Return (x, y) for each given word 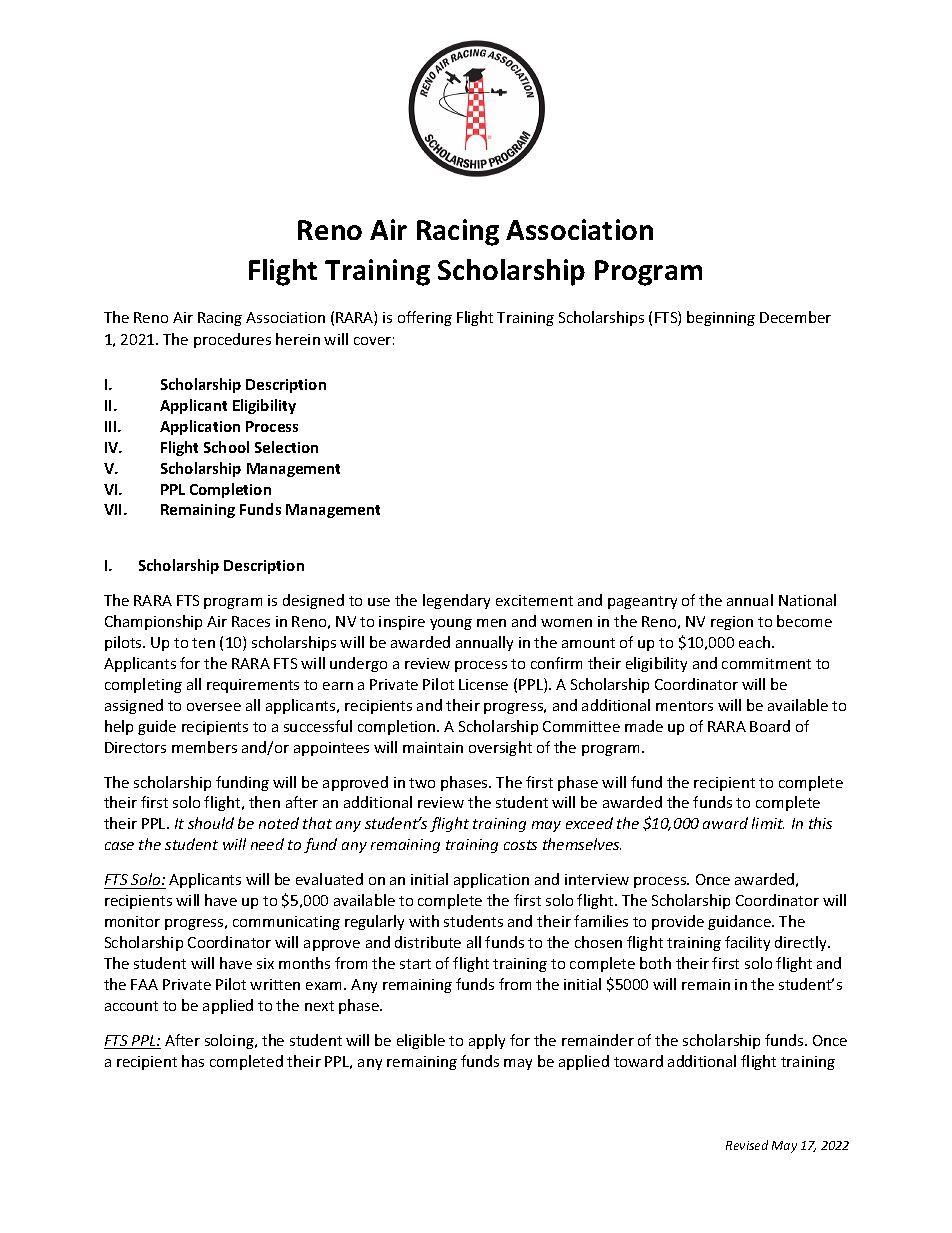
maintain (433, 747)
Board (770, 726)
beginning (721, 318)
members (204, 747)
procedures (232, 340)
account (131, 1006)
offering (425, 318)
